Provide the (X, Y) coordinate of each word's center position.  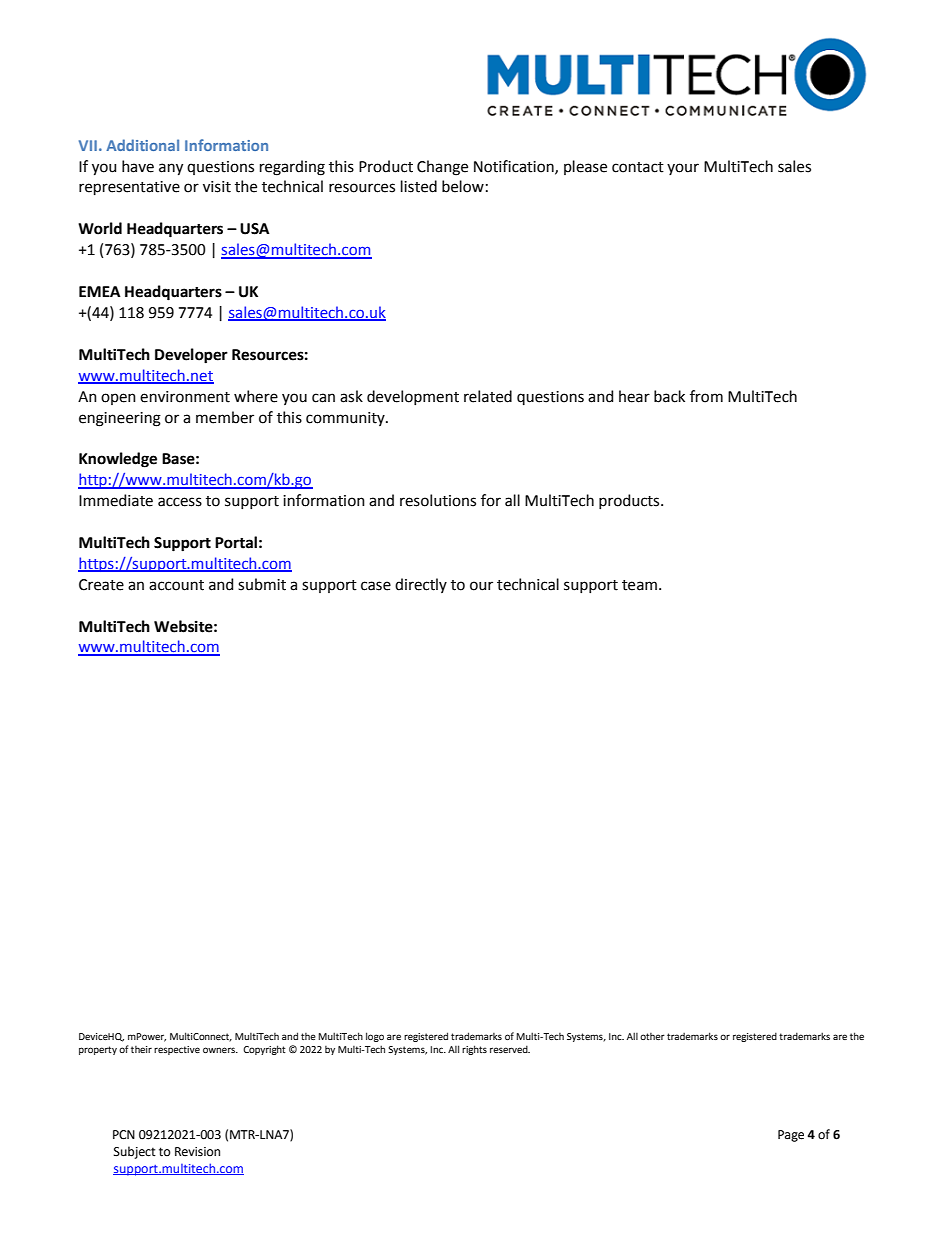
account (176, 585)
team (639, 585)
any (171, 169)
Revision (197, 1152)
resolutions (438, 500)
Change (442, 168)
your (683, 169)
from (706, 396)
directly (421, 585)
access (180, 502)
